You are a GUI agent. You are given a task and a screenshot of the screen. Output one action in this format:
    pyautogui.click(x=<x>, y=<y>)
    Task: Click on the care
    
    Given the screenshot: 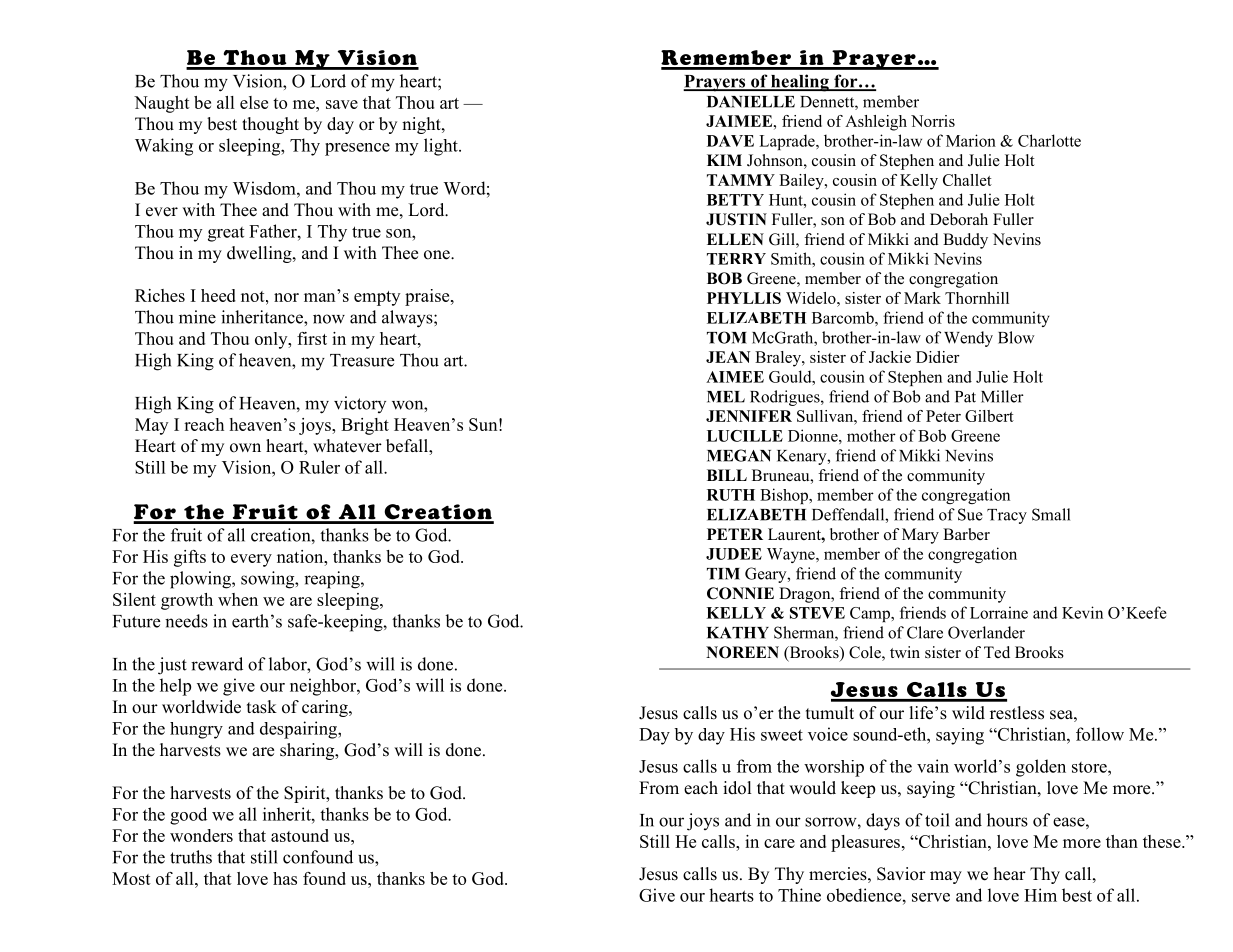 What is the action you would take?
    pyautogui.click(x=779, y=843)
